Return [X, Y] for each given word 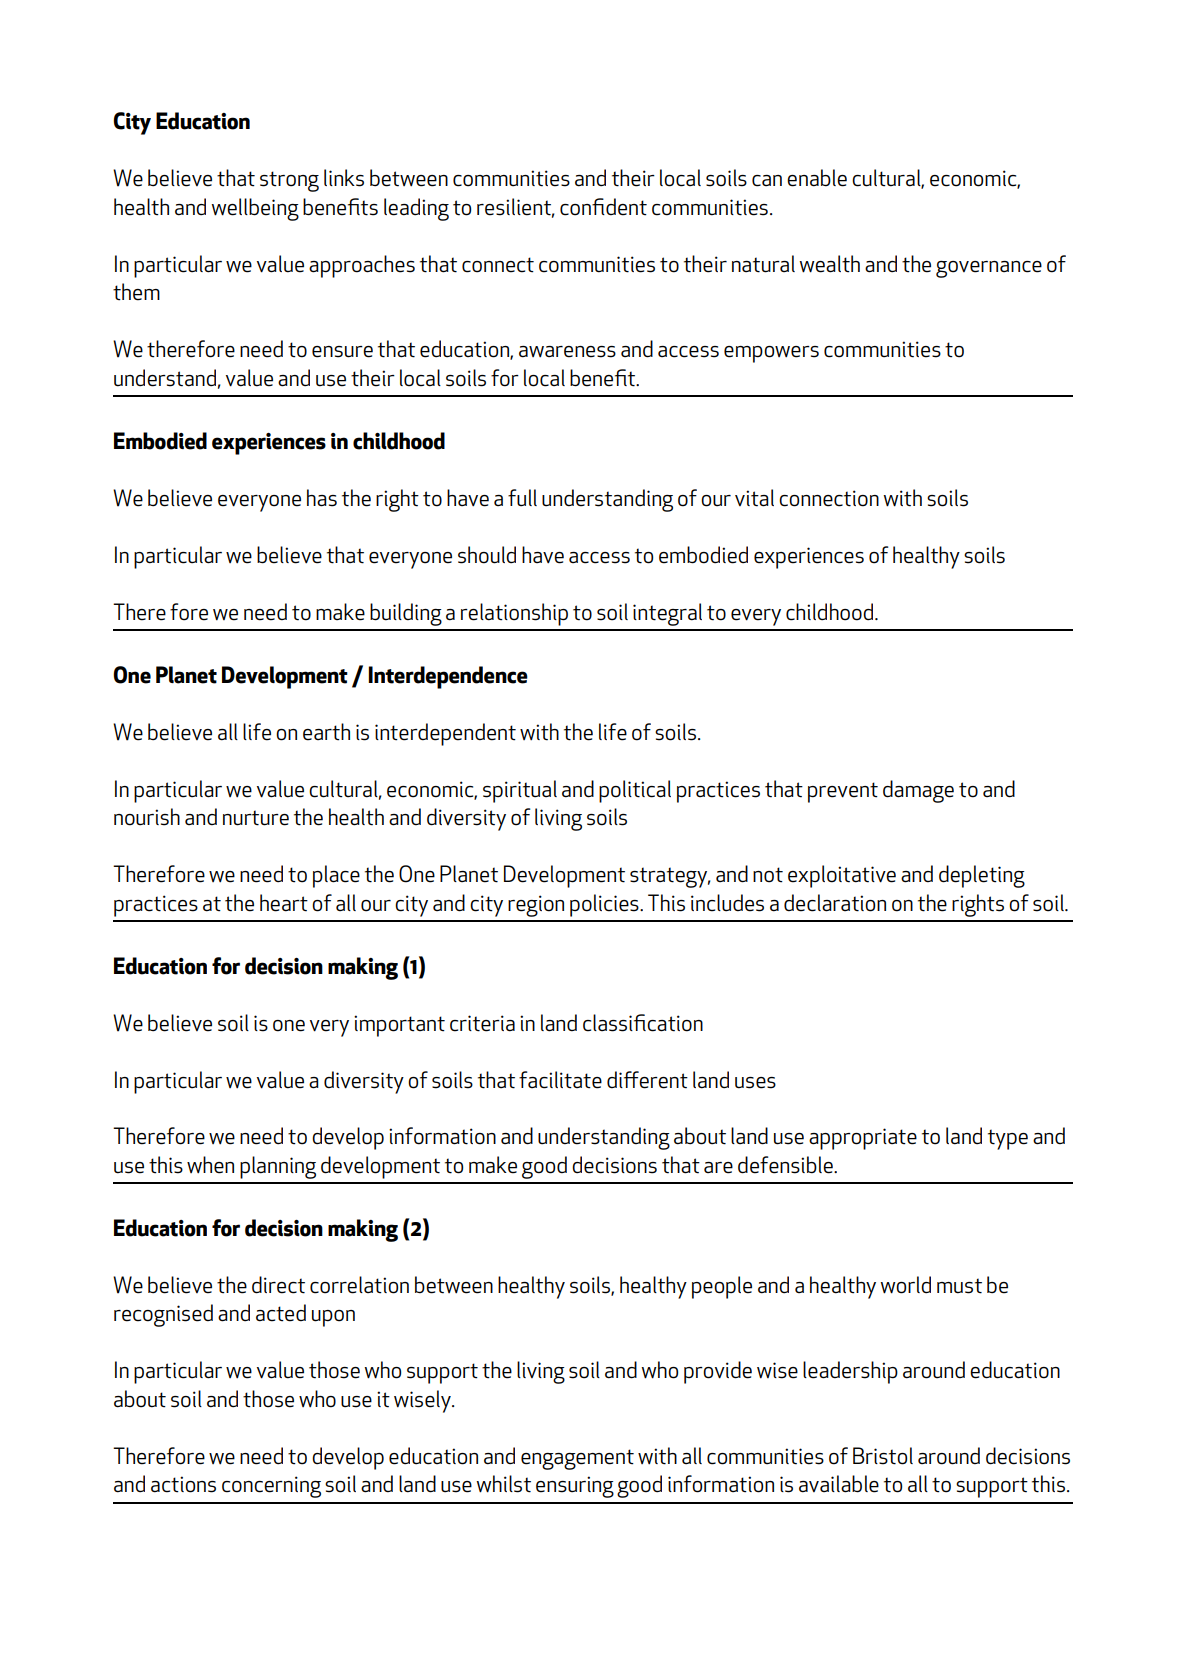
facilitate [560, 1080]
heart [284, 903]
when [210, 1165]
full [522, 498]
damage [918, 791]
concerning [271, 1487]
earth [326, 732]
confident [603, 207]
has [322, 498]
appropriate [863, 1139]
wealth [829, 264]
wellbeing [255, 209]
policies [605, 905]
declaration [835, 903]
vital [754, 498]
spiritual [520, 791]
